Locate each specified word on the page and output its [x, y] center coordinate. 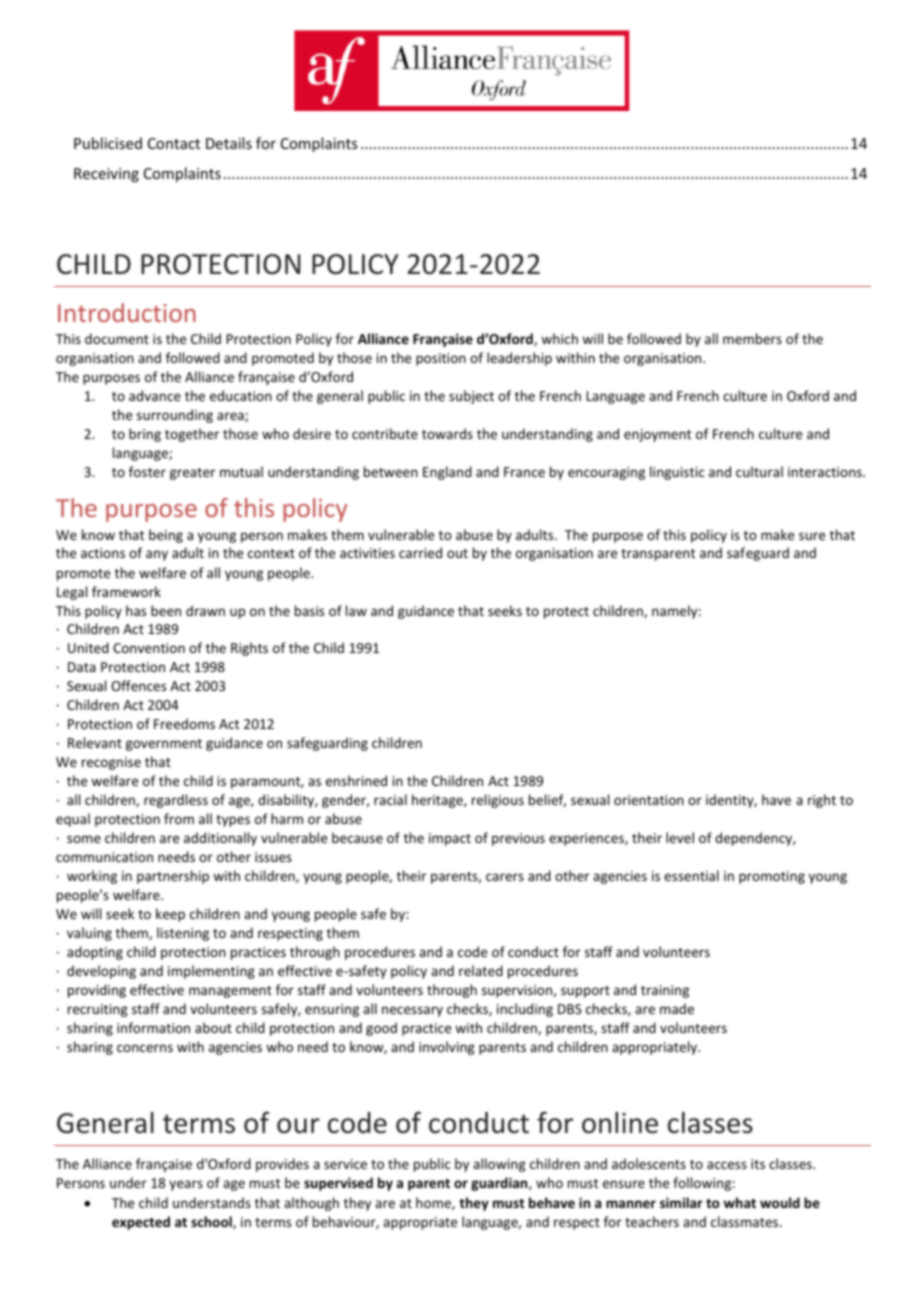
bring [145, 435]
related [481, 970]
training [665, 991]
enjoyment [657, 435]
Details [229, 143]
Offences [138, 685]
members [752, 338]
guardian [500, 1184]
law [356, 610]
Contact [174, 143]
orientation [649, 800]
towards [447, 433]
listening [183, 934]
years [186, 1185]
